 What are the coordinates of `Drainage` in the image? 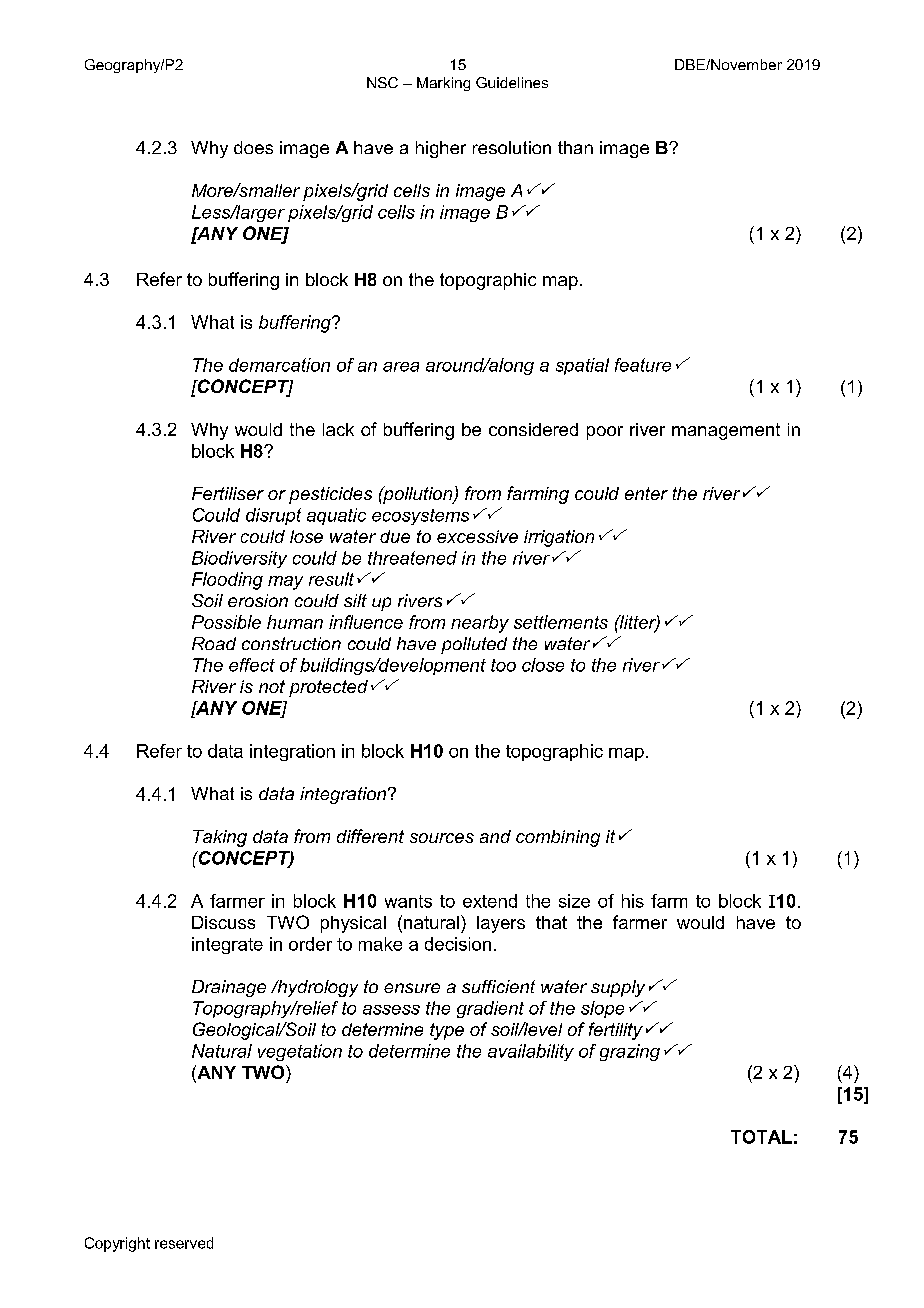 It's located at (229, 988).
